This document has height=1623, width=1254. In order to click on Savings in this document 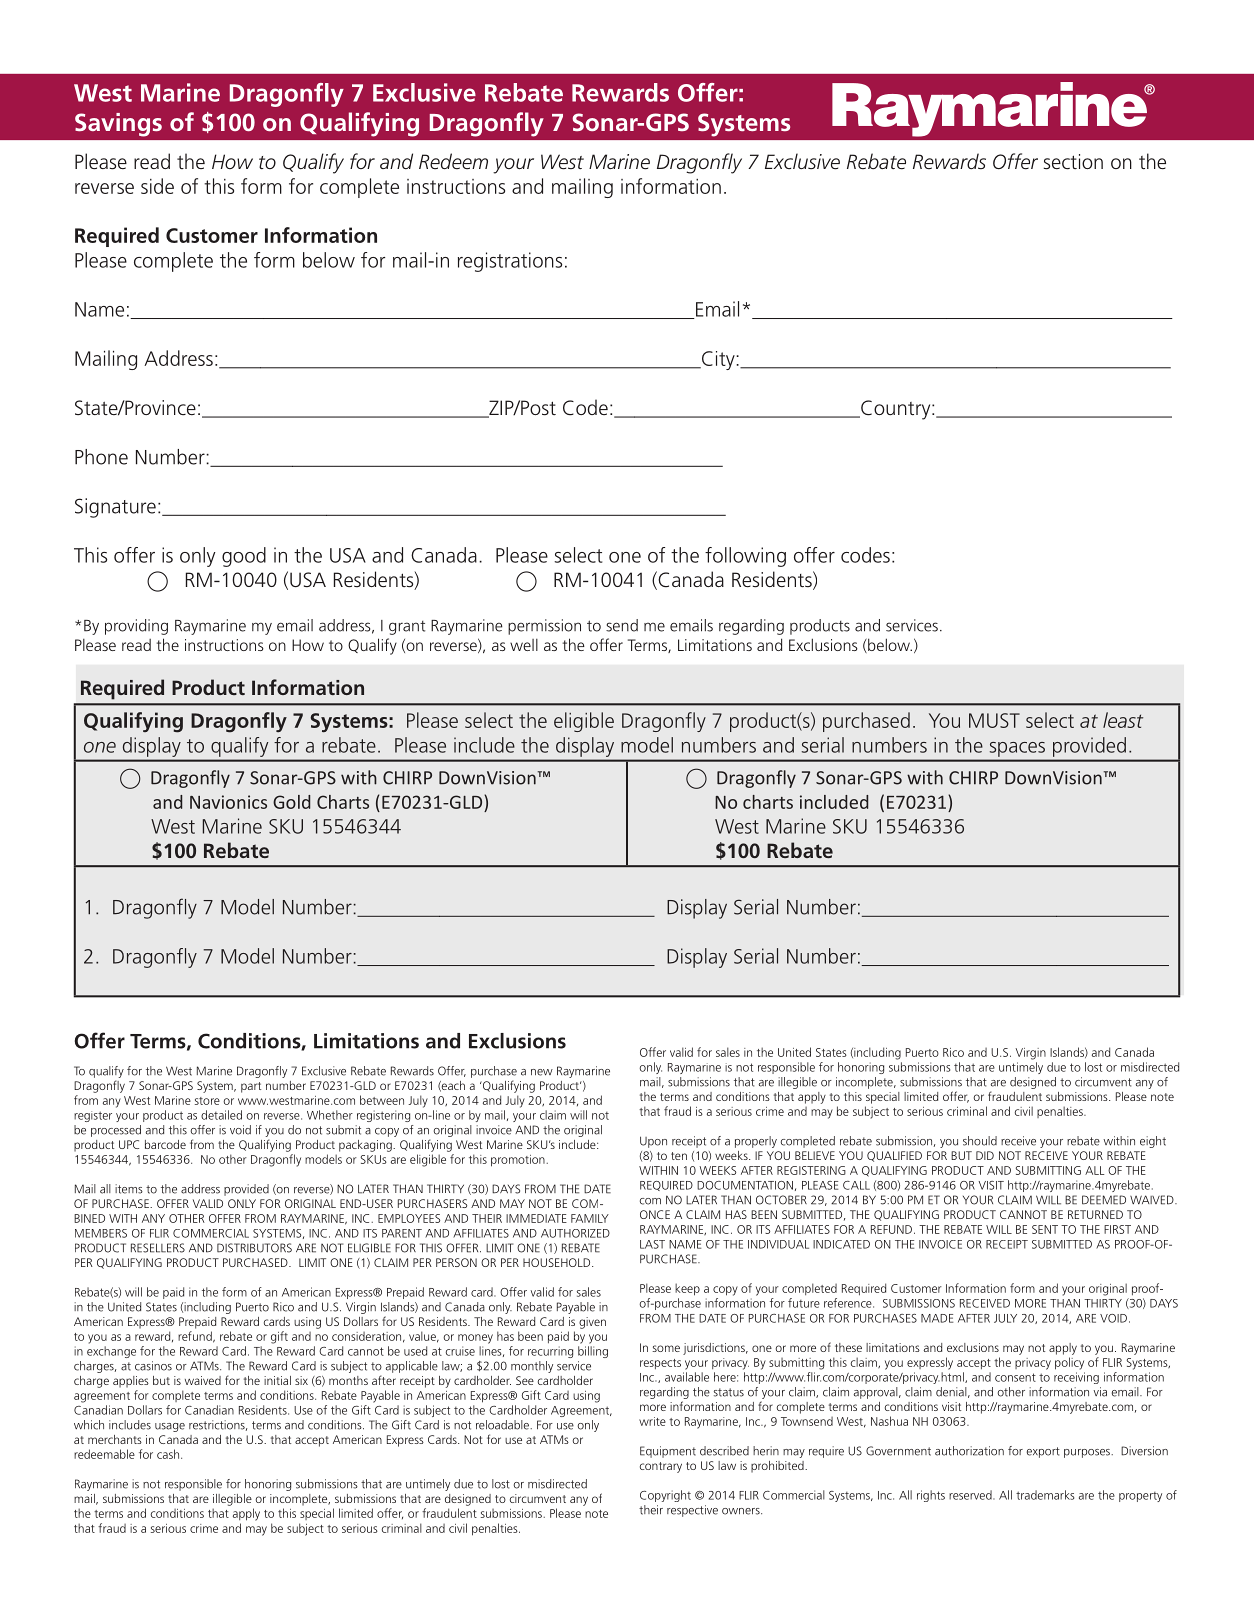, I will do `click(118, 125)`.
